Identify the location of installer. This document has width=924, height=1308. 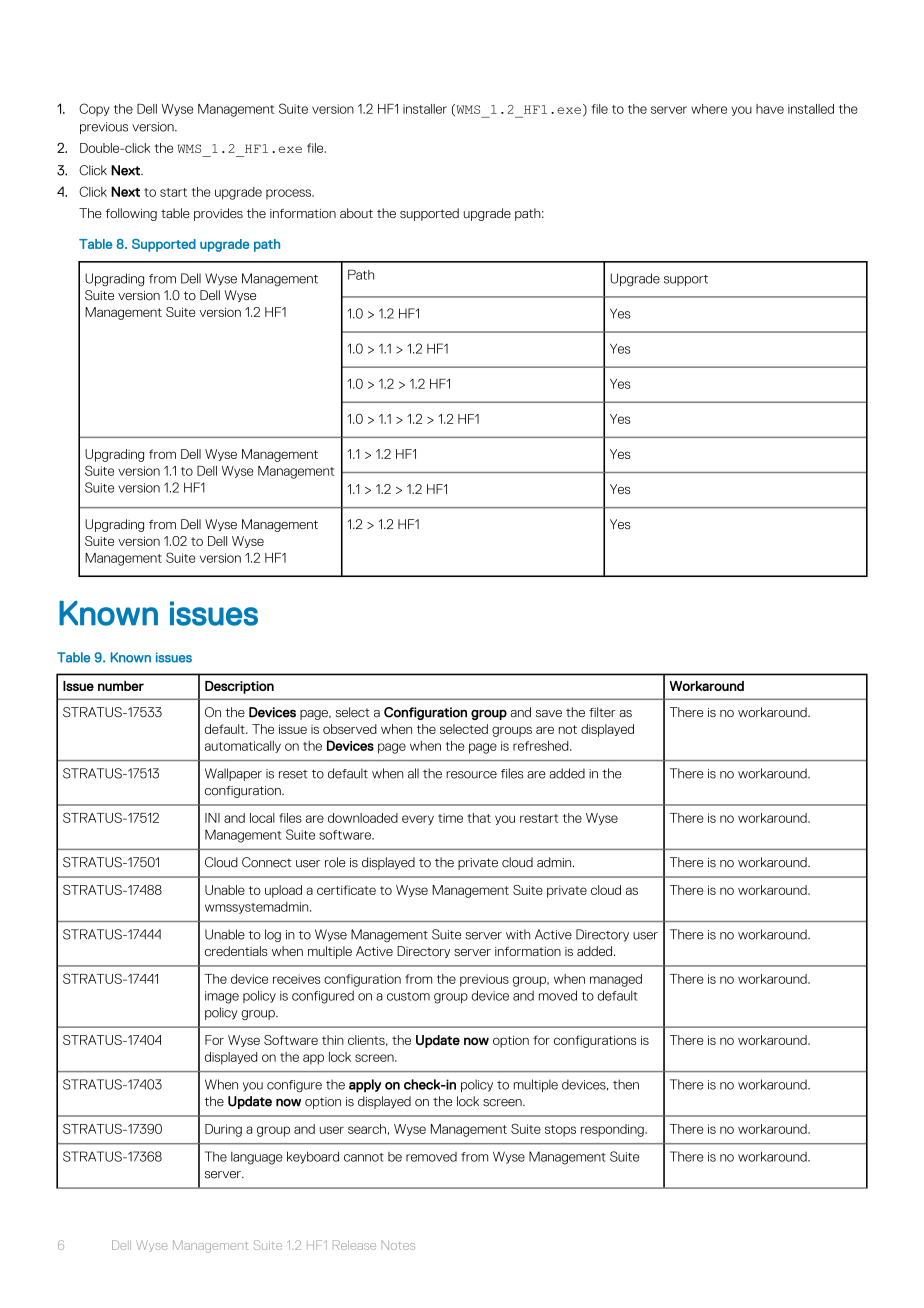
(425, 109).
